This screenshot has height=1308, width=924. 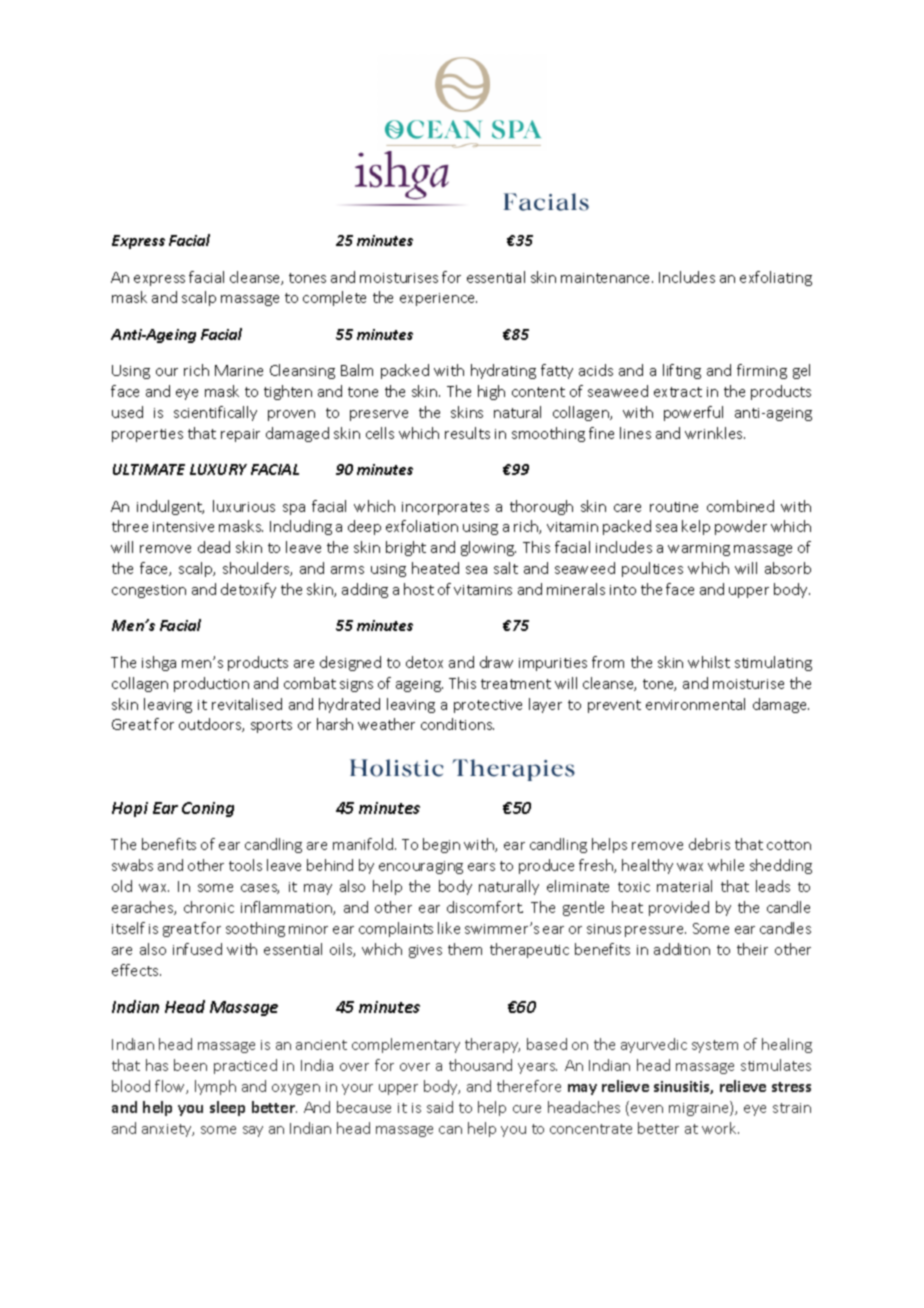 I want to click on sleep, so click(x=227, y=1108).
